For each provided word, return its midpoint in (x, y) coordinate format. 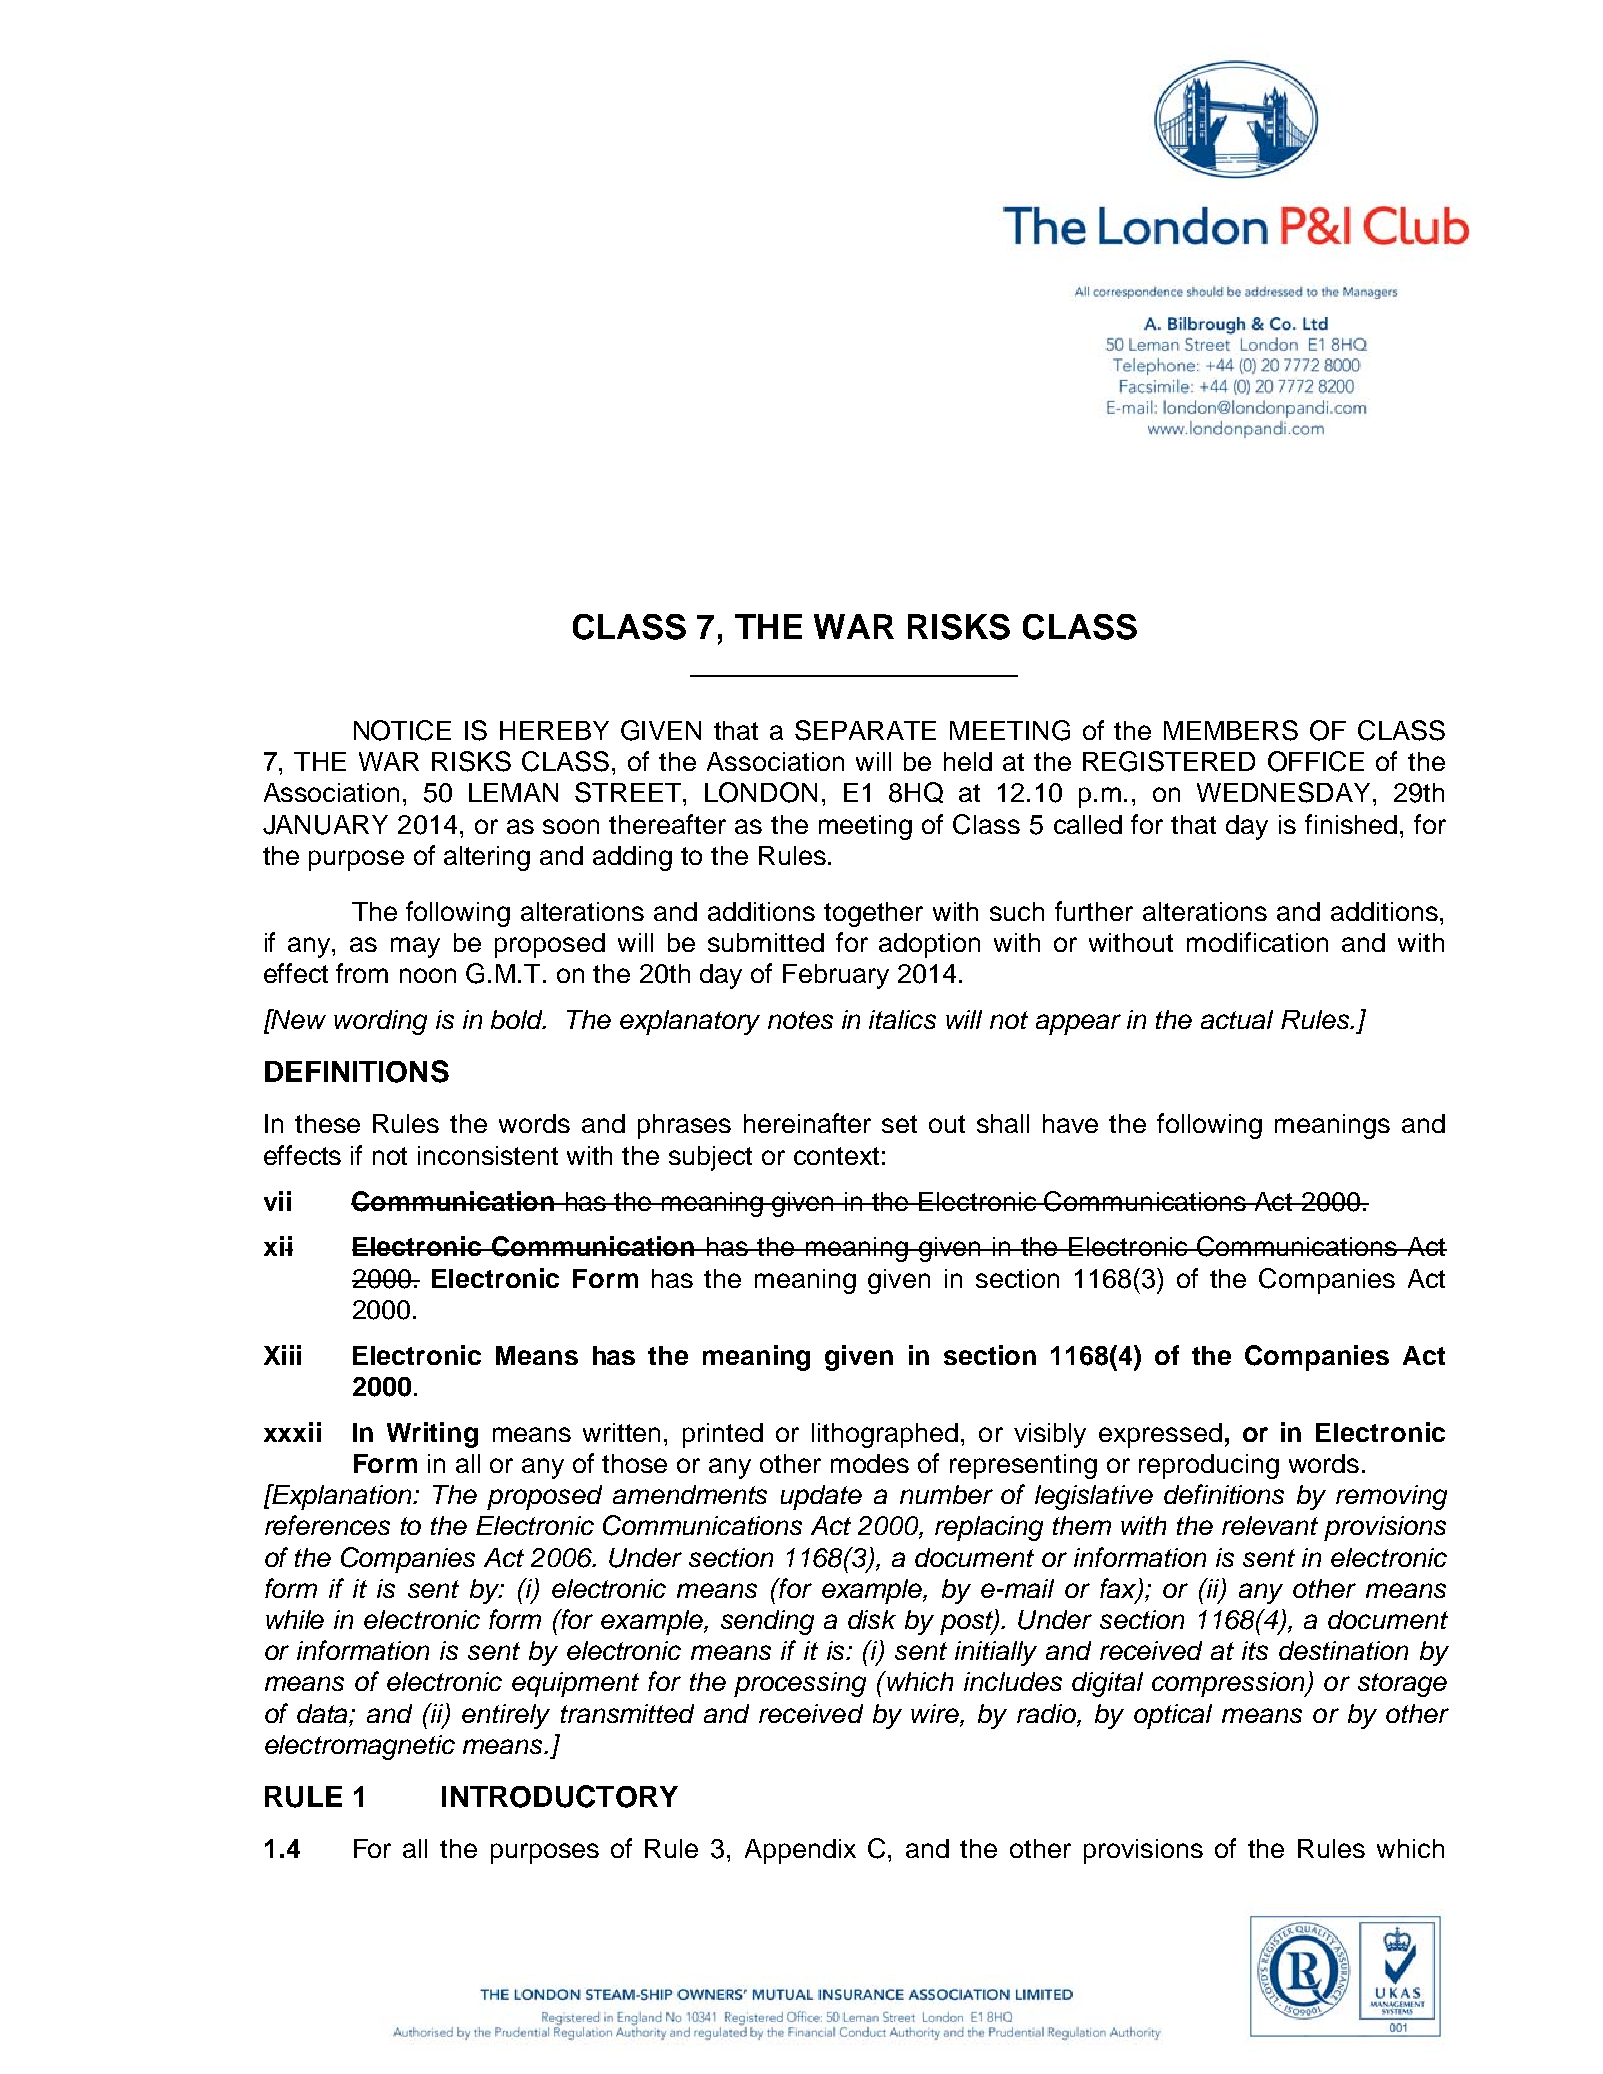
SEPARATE (865, 730)
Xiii (282, 1355)
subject (710, 1158)
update (821, 1497)
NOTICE (402, 730)
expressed (1160, 1435)
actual (1237, 1019)
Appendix (800, 1851)
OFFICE (1316, 761)
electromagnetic (360, 1747)
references (327, 1525)
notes (800, 1020)
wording (380, 1022)
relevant (1270, 1525)
